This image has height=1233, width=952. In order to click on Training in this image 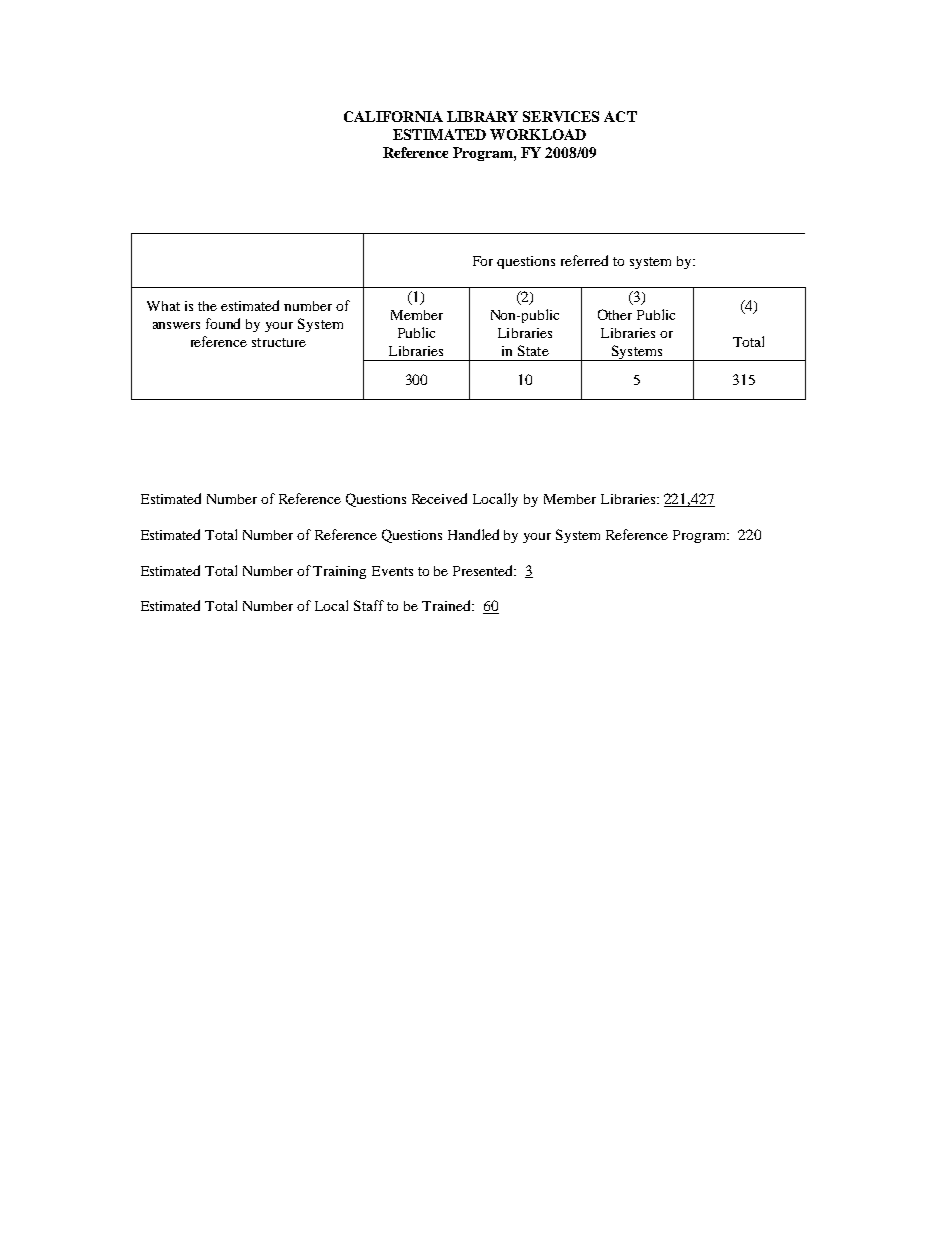, I will do `click(339, 572)`.
